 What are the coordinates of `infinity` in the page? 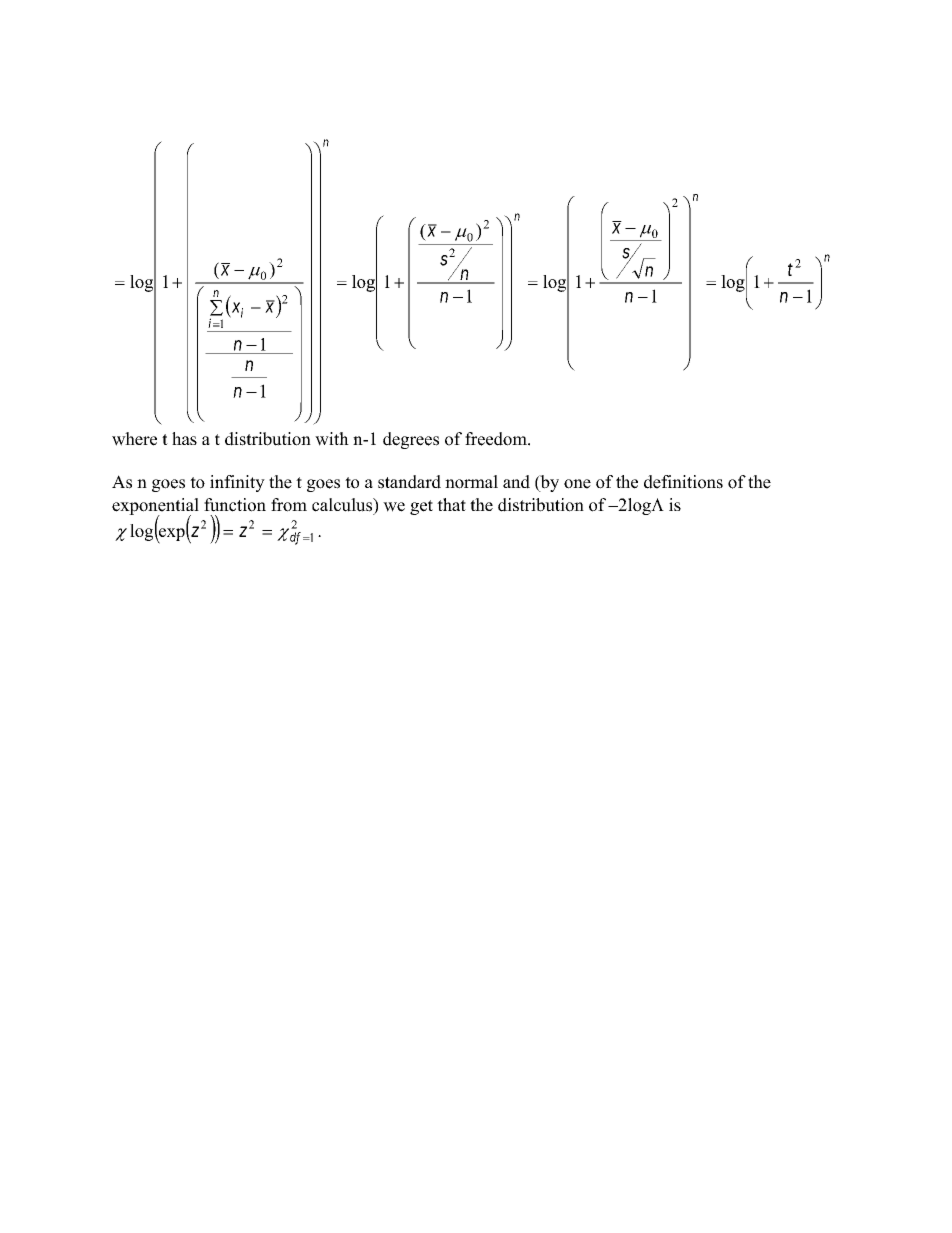 It's located at (237, 483).
